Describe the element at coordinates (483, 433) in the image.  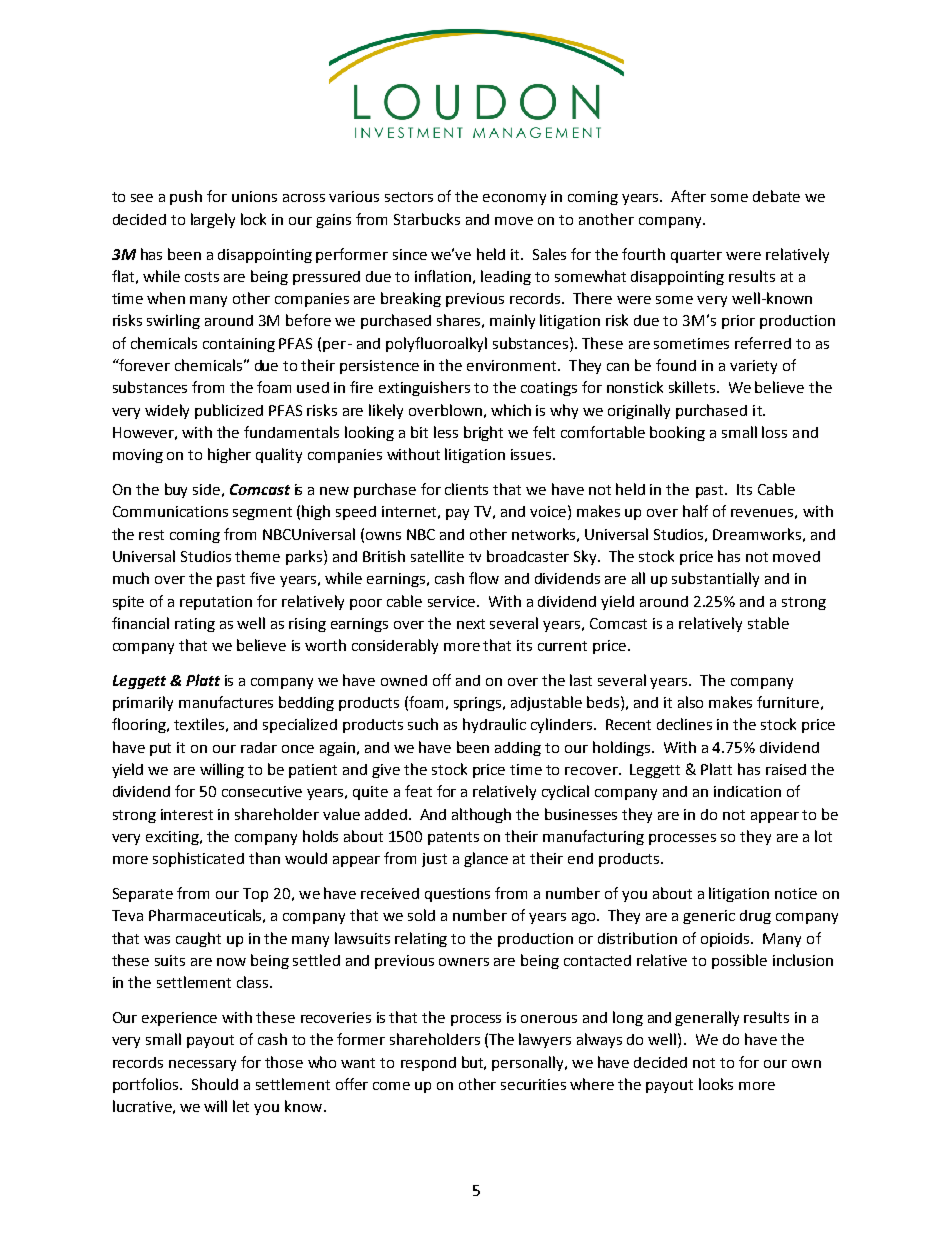
I see `bright` at that location.
